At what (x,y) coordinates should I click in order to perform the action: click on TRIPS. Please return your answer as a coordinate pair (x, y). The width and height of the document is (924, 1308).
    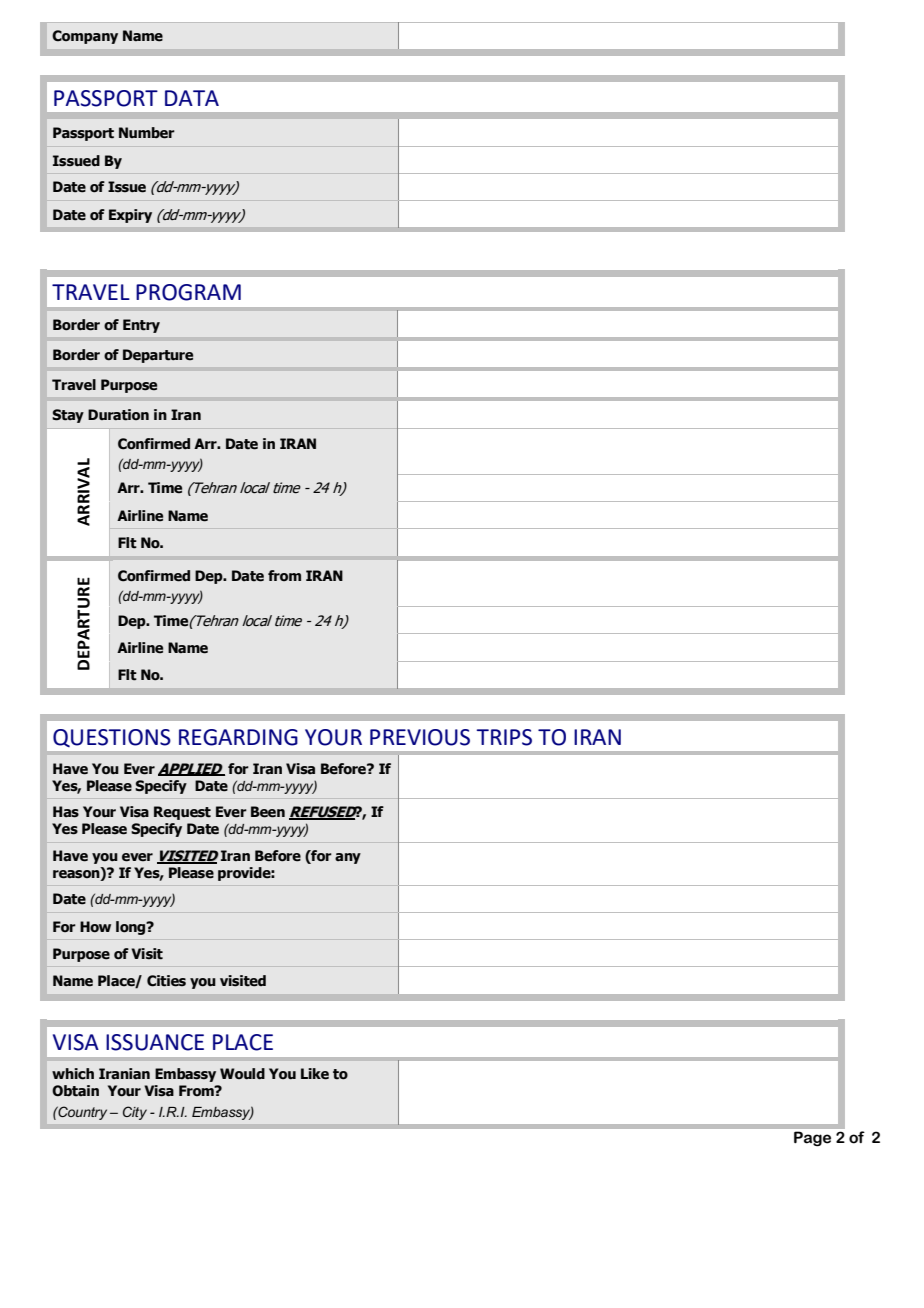
    Looking at the image, I should click on (504, 737).
